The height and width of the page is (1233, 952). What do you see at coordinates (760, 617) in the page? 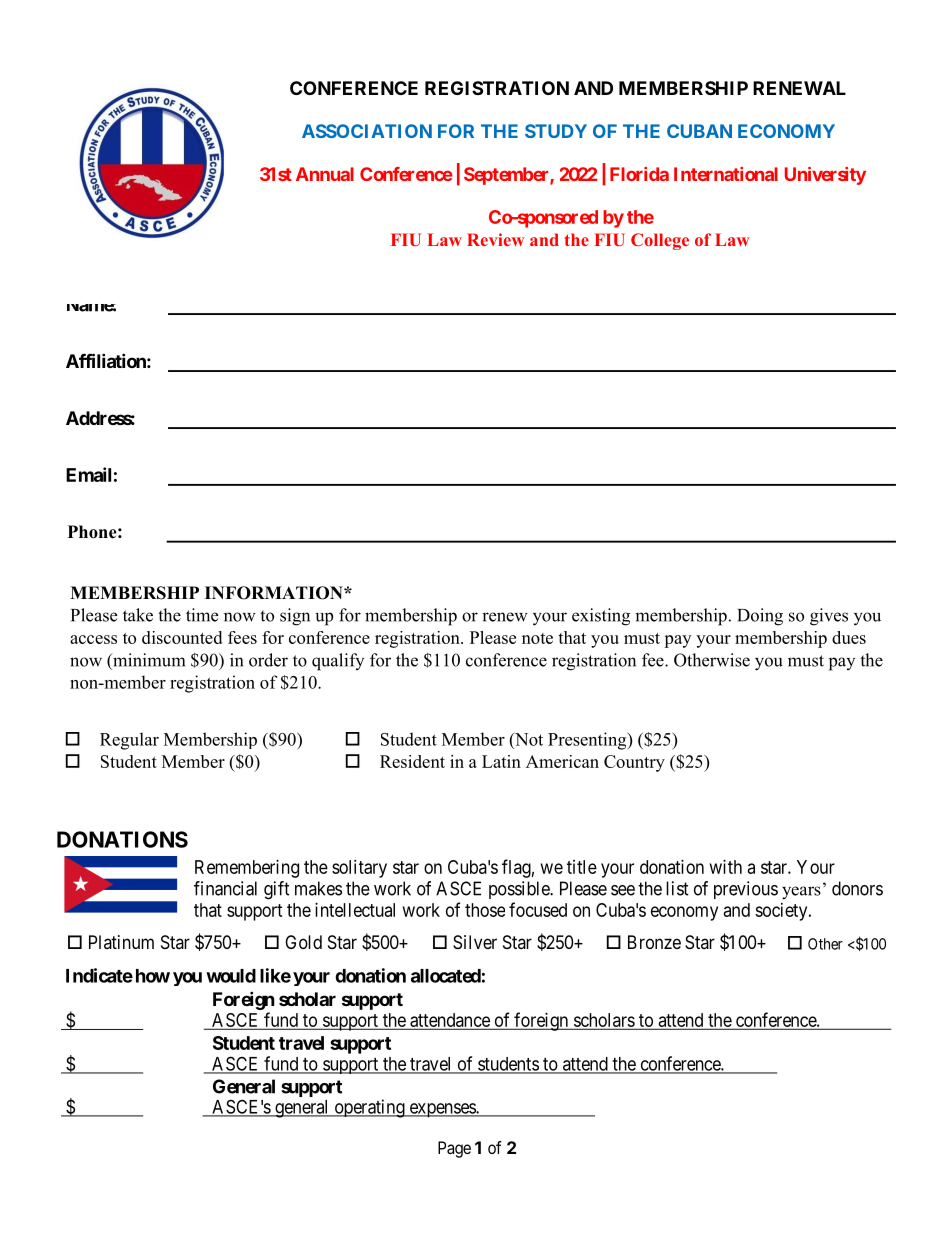
I see `Doing` at bounding box center [760, 617].
